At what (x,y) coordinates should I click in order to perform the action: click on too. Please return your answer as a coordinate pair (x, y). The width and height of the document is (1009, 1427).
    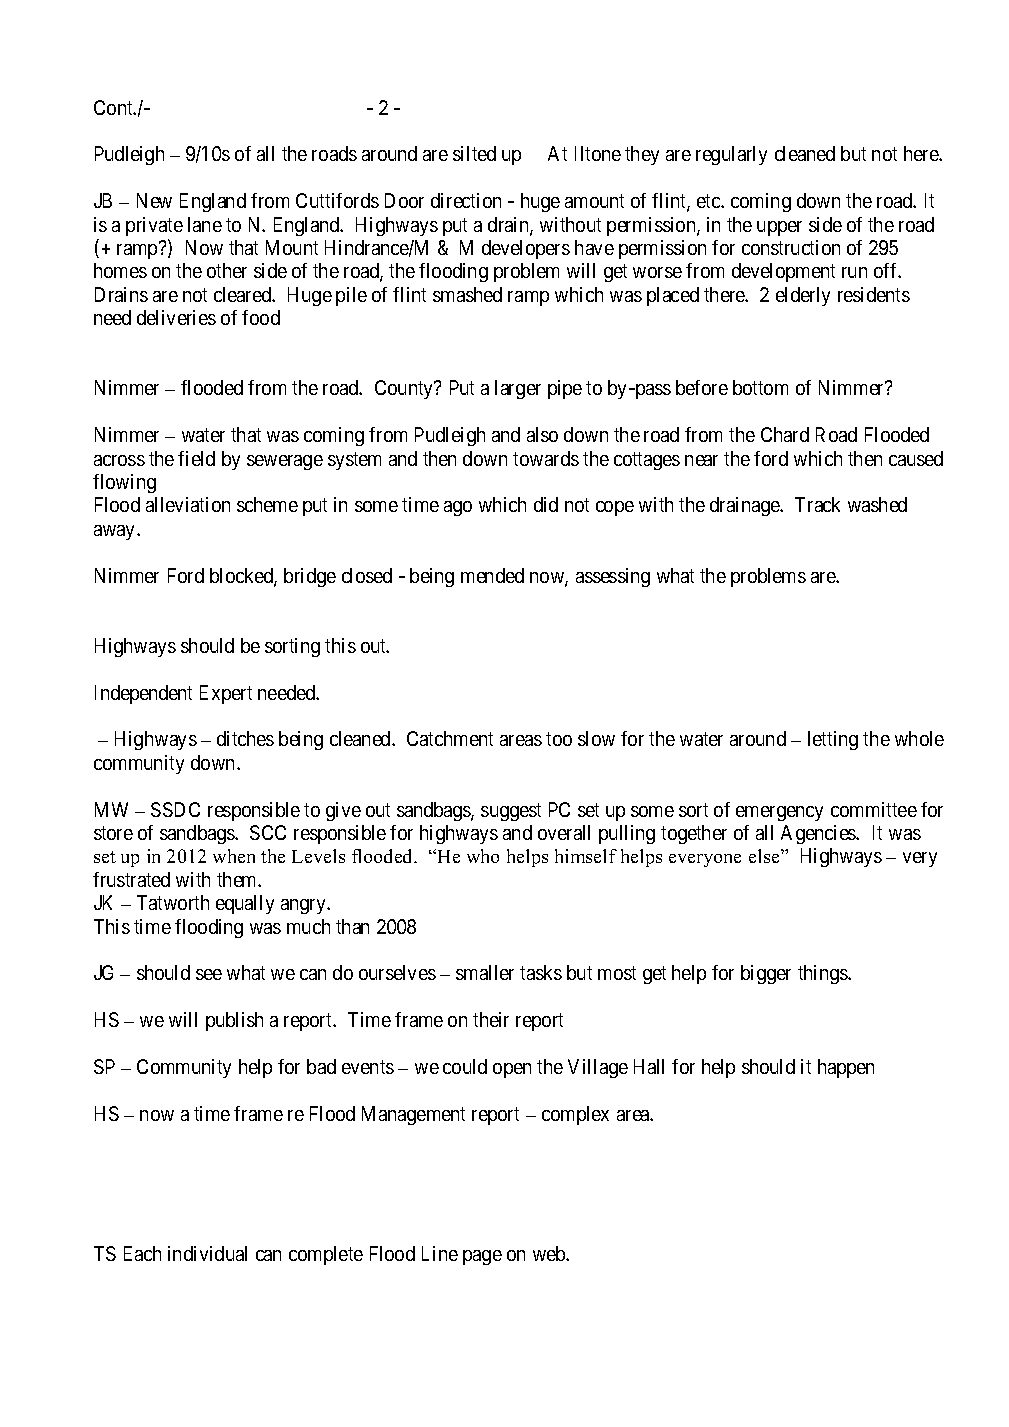
    Looking at the image, I should click on (559, 739).
